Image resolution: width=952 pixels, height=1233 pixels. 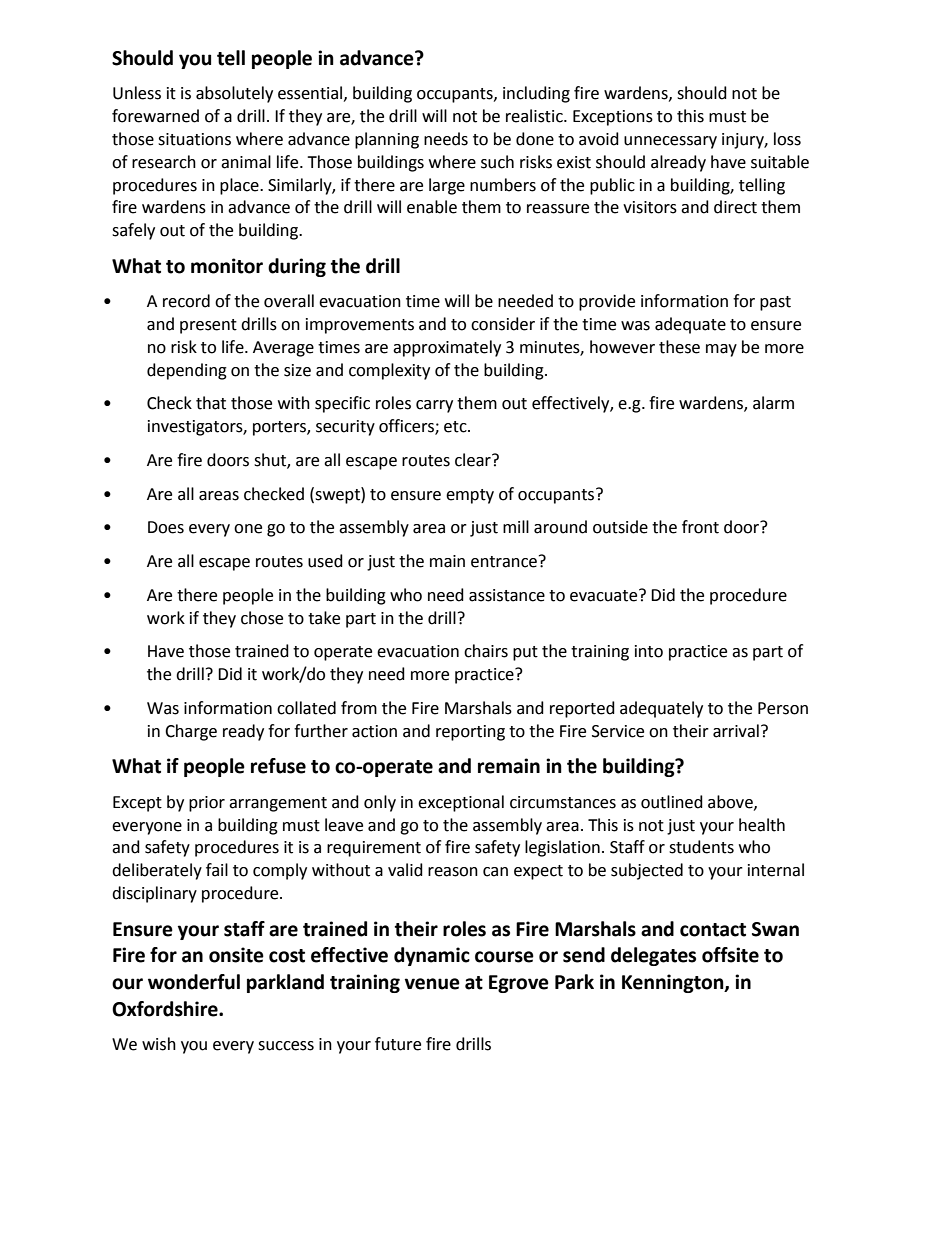 I want to click on entrance, so click(x=504, y=562).
